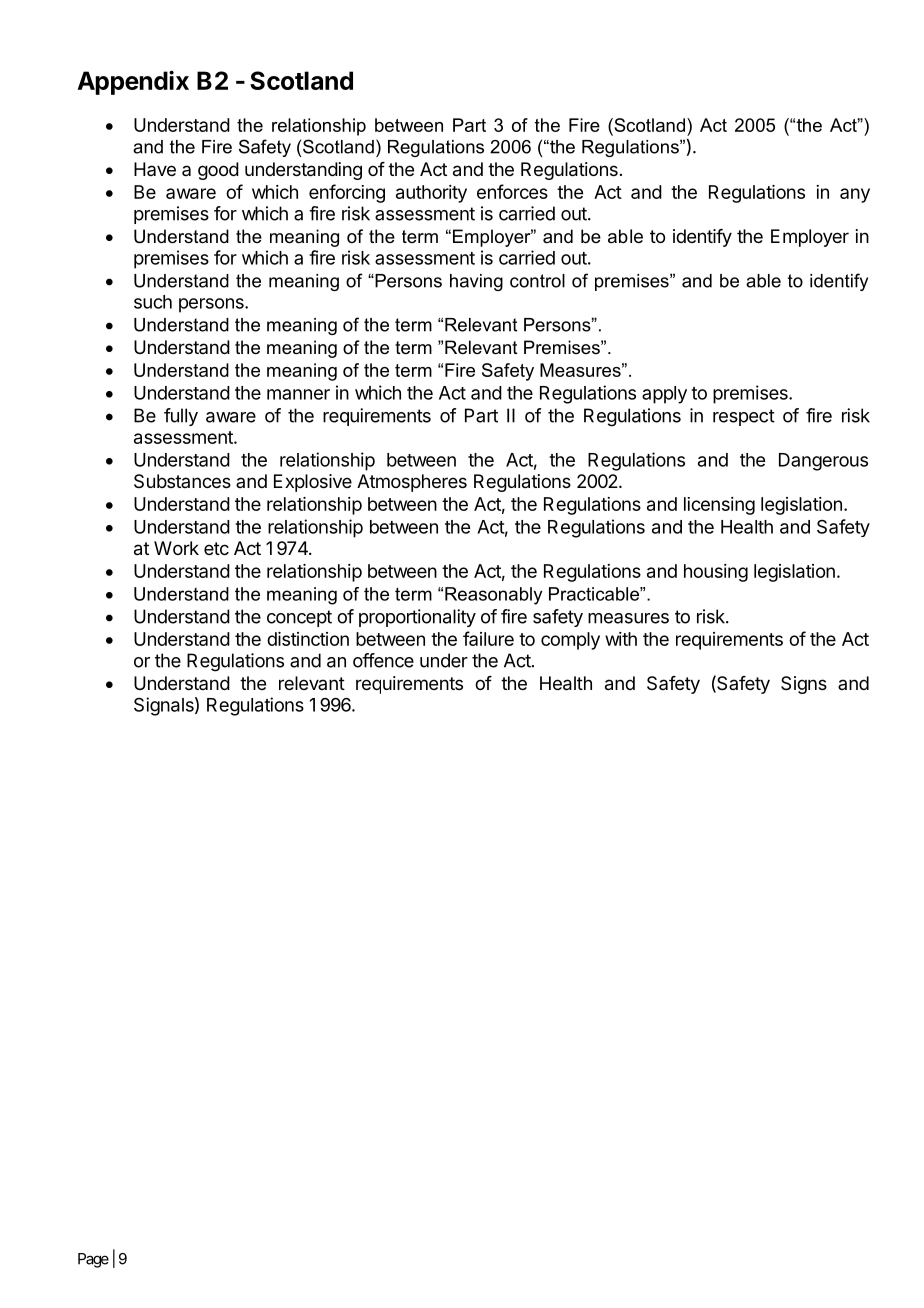  What do you see at coordinates (537, 281) in the screenshot?
I see `control` at bounding box center [537, 281].
